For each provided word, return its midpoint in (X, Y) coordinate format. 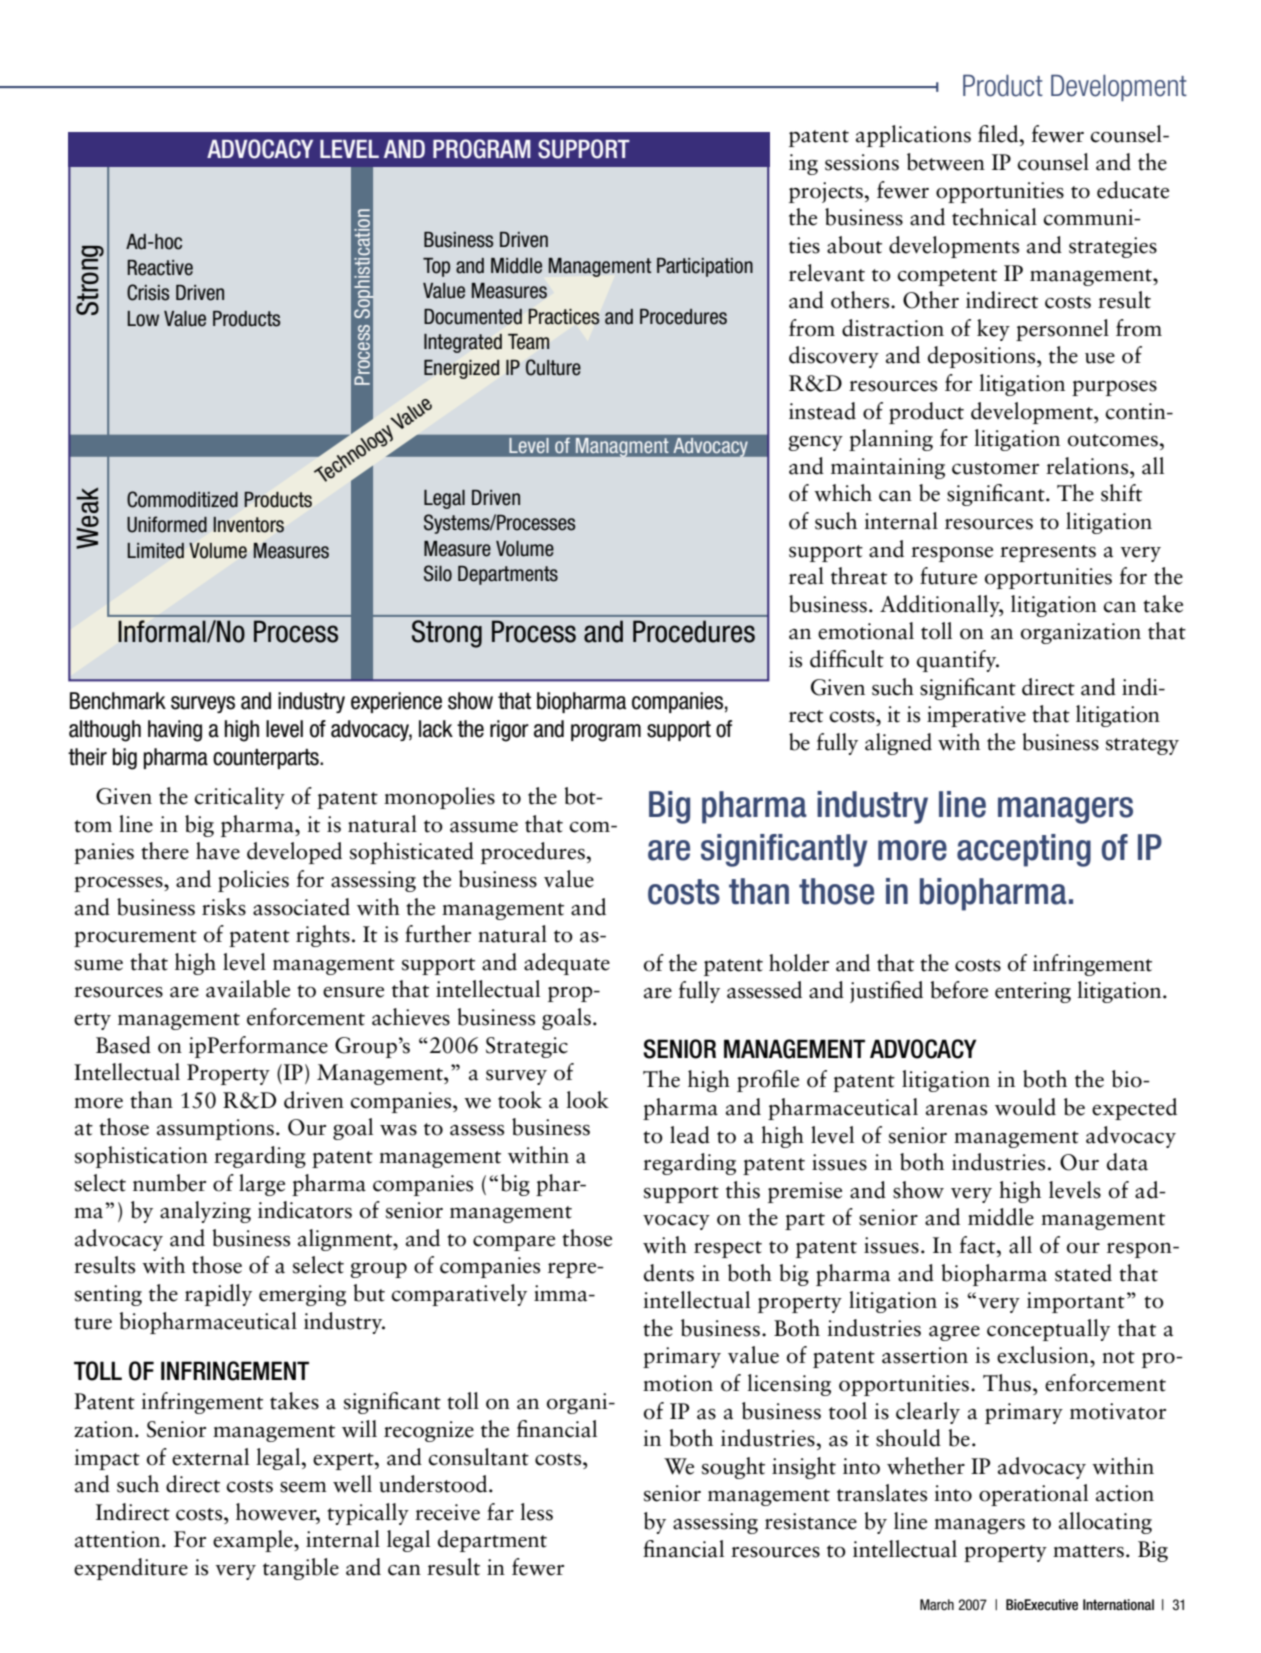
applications (913, 136)
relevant (827, 273)
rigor (509, 731)
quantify (958, 661)
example (254, 1541)
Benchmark (118, 701)
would (1025, 1107)
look (587, 1100)
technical (994, 217)
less (536, 1512)
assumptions (215, 1129)
